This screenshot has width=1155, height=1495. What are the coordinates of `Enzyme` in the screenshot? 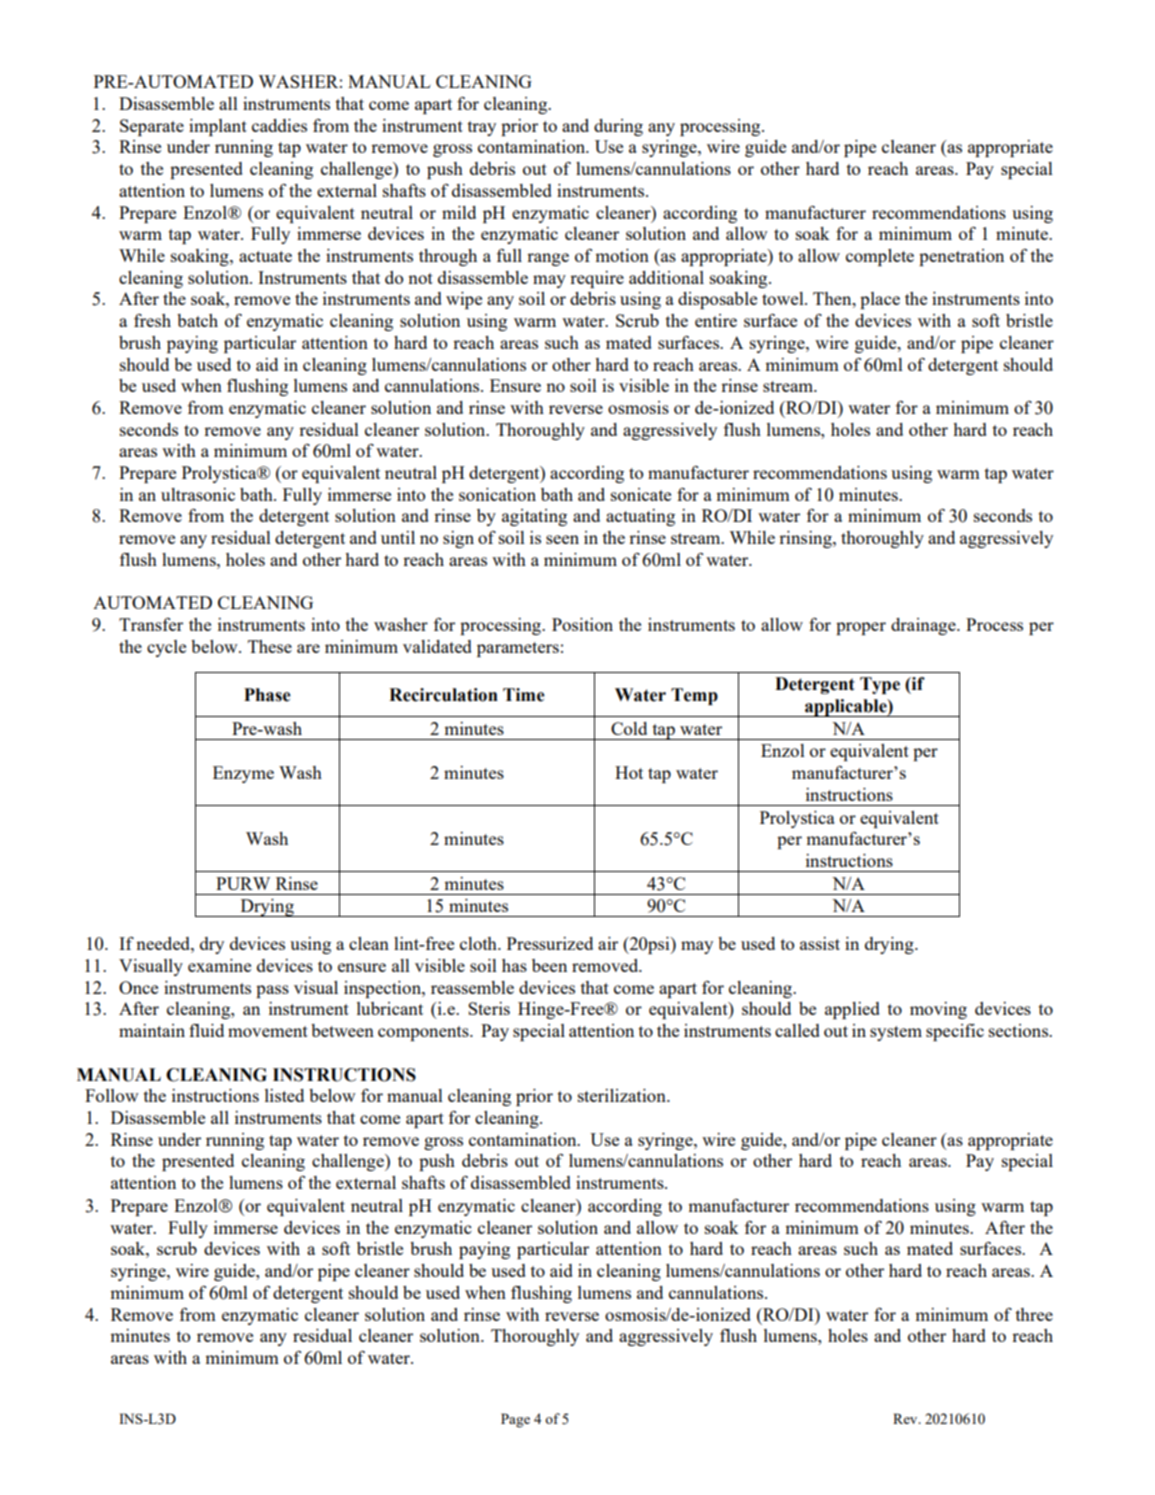 It's located at (243, 774).
